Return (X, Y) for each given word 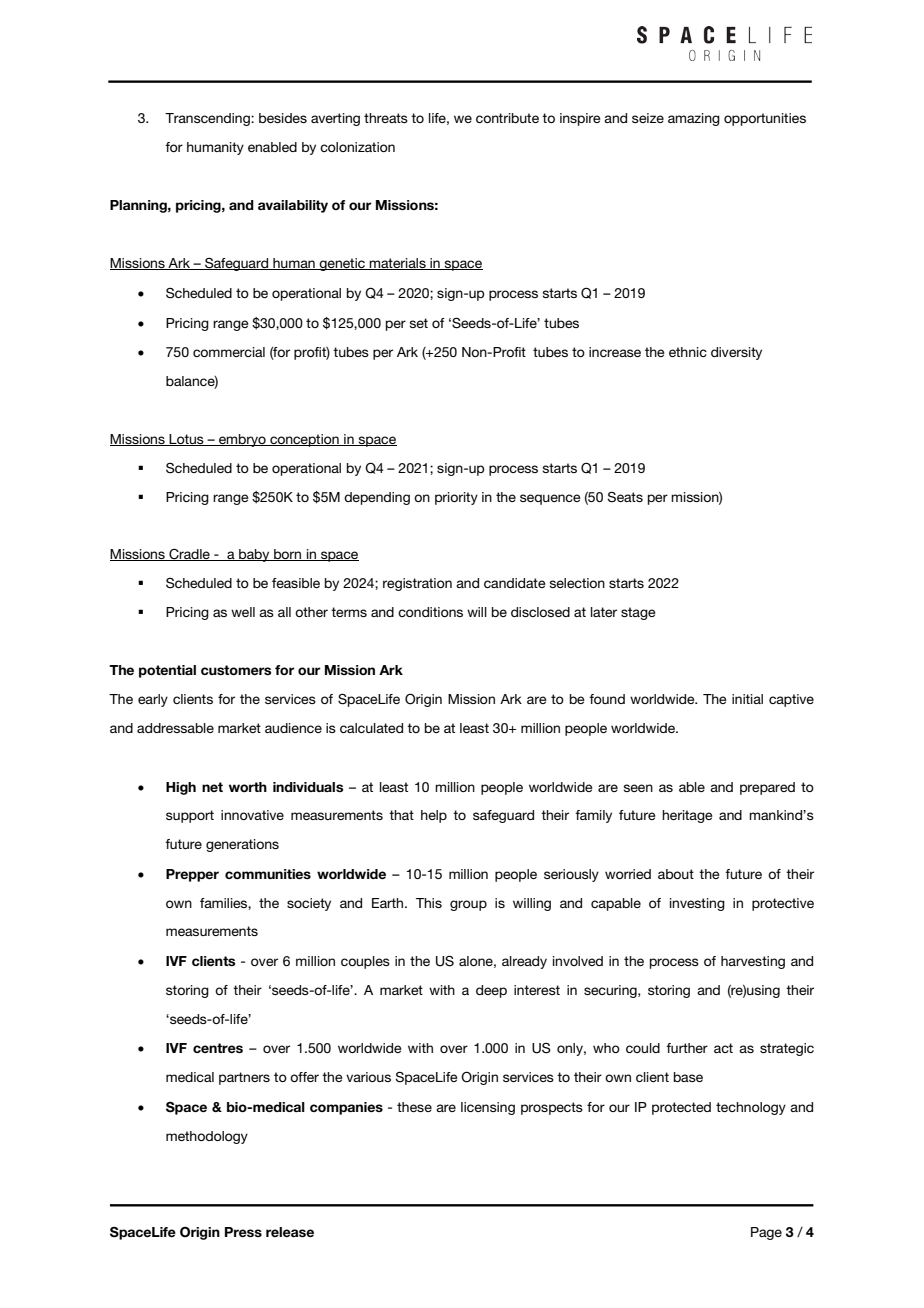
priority (456, 498)
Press (243, 1232)
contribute (507, 118)
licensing (488, 1108)
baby (254, 555)
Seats (625, 497)
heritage (687, 816)
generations (242, 845)
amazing (694, 119)
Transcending (208, 119)
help (434, 816)
